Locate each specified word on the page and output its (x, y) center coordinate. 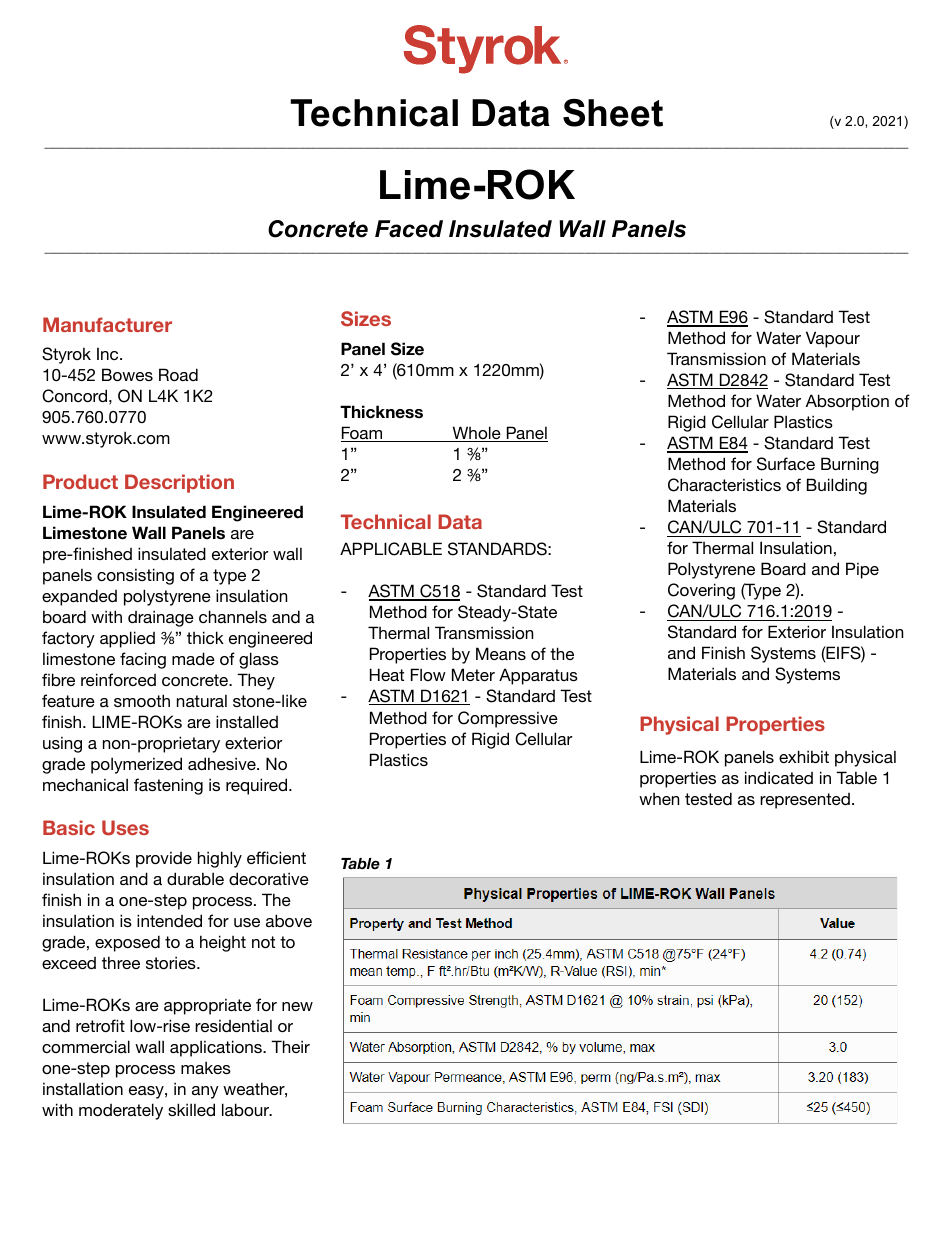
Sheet (613, 113)
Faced (409, 229)
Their (290, 1046)
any (205, 1092)
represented (805, 801)
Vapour (833, 339)
